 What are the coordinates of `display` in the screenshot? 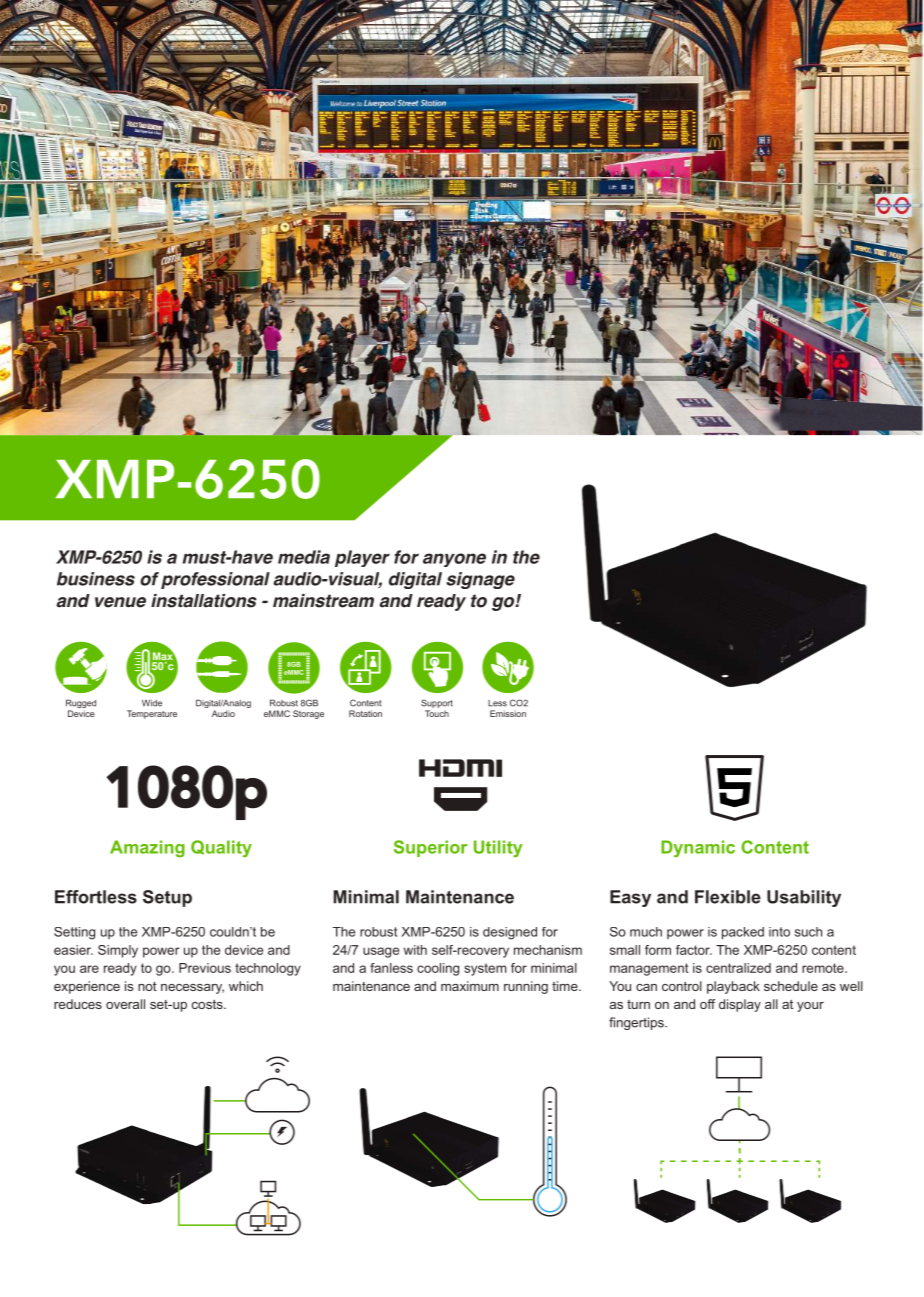 It's located at (740, 1005).
